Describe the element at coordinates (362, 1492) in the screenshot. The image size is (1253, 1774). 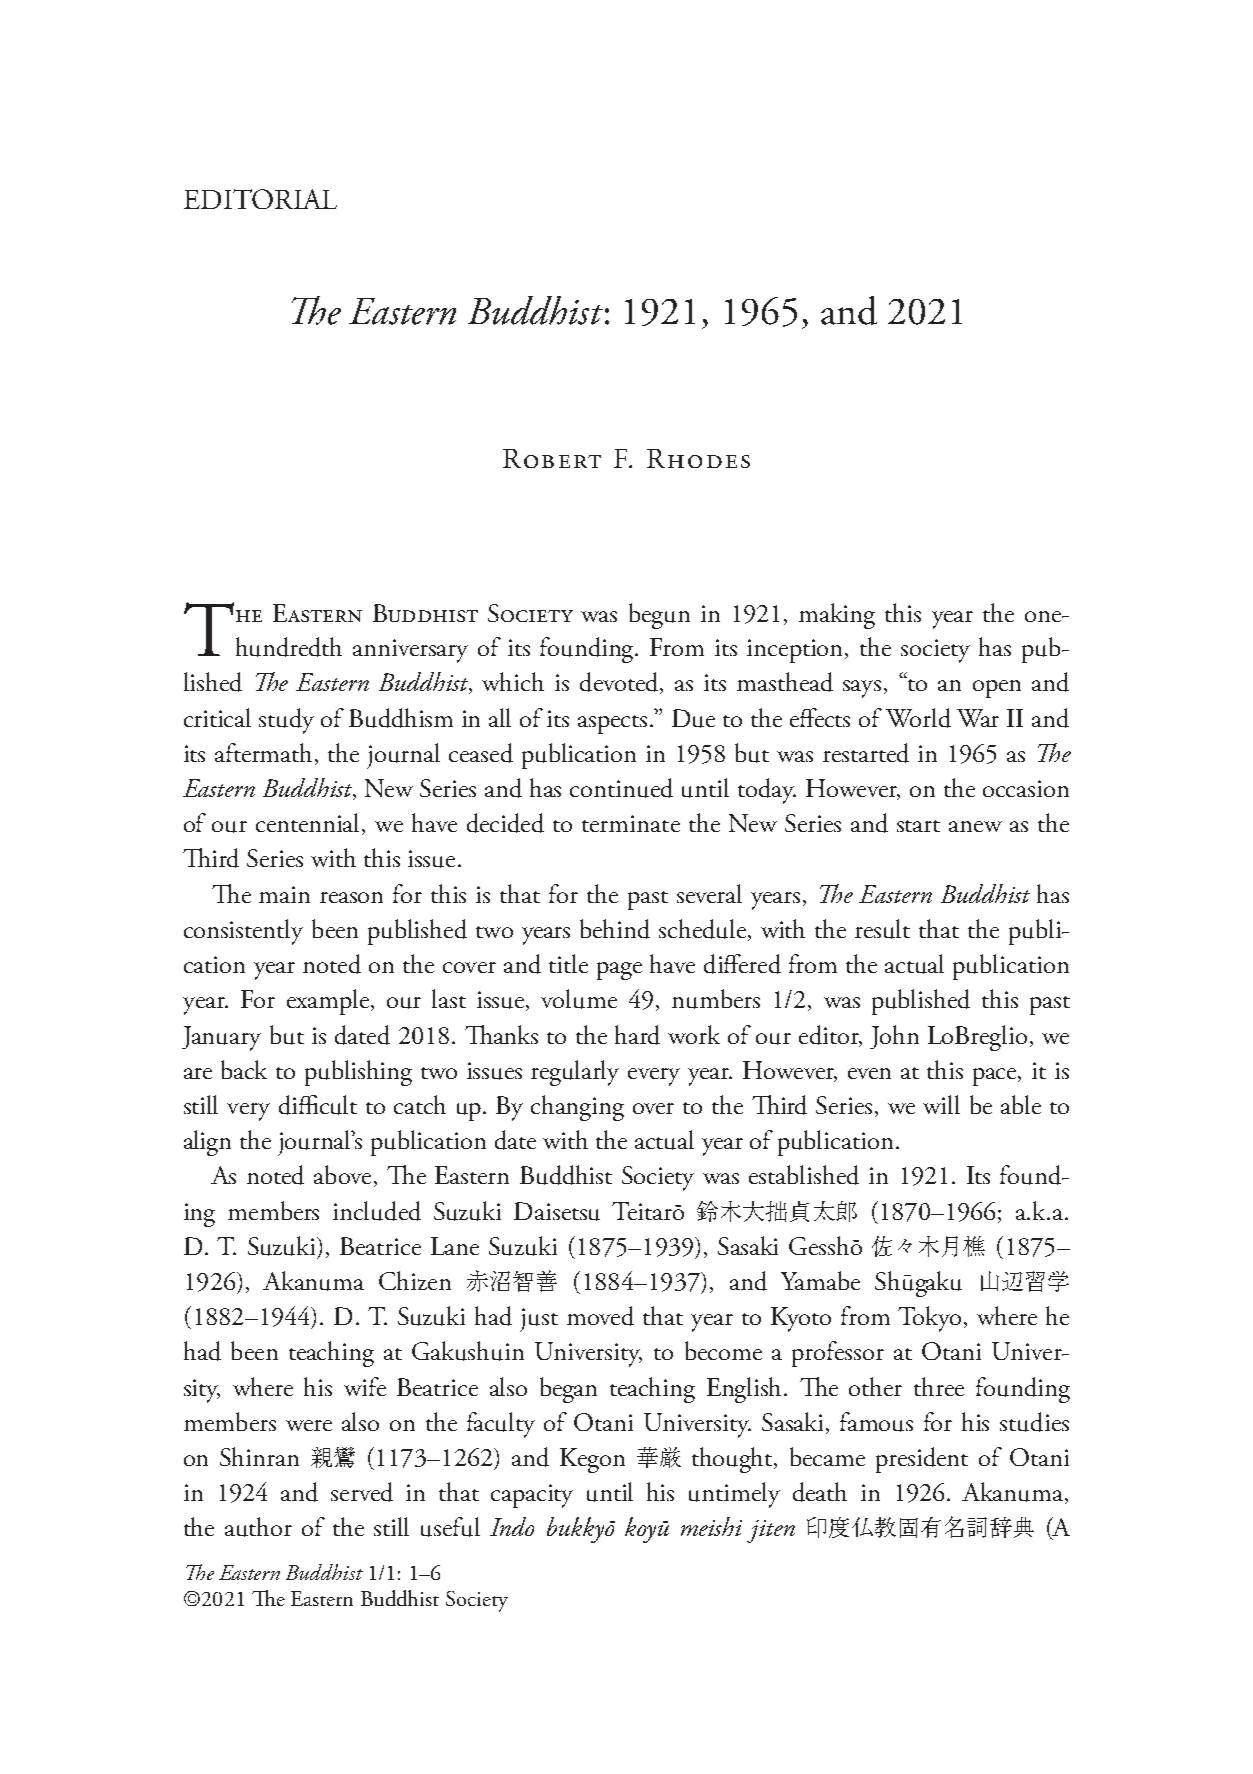
I see `served` at that location.
